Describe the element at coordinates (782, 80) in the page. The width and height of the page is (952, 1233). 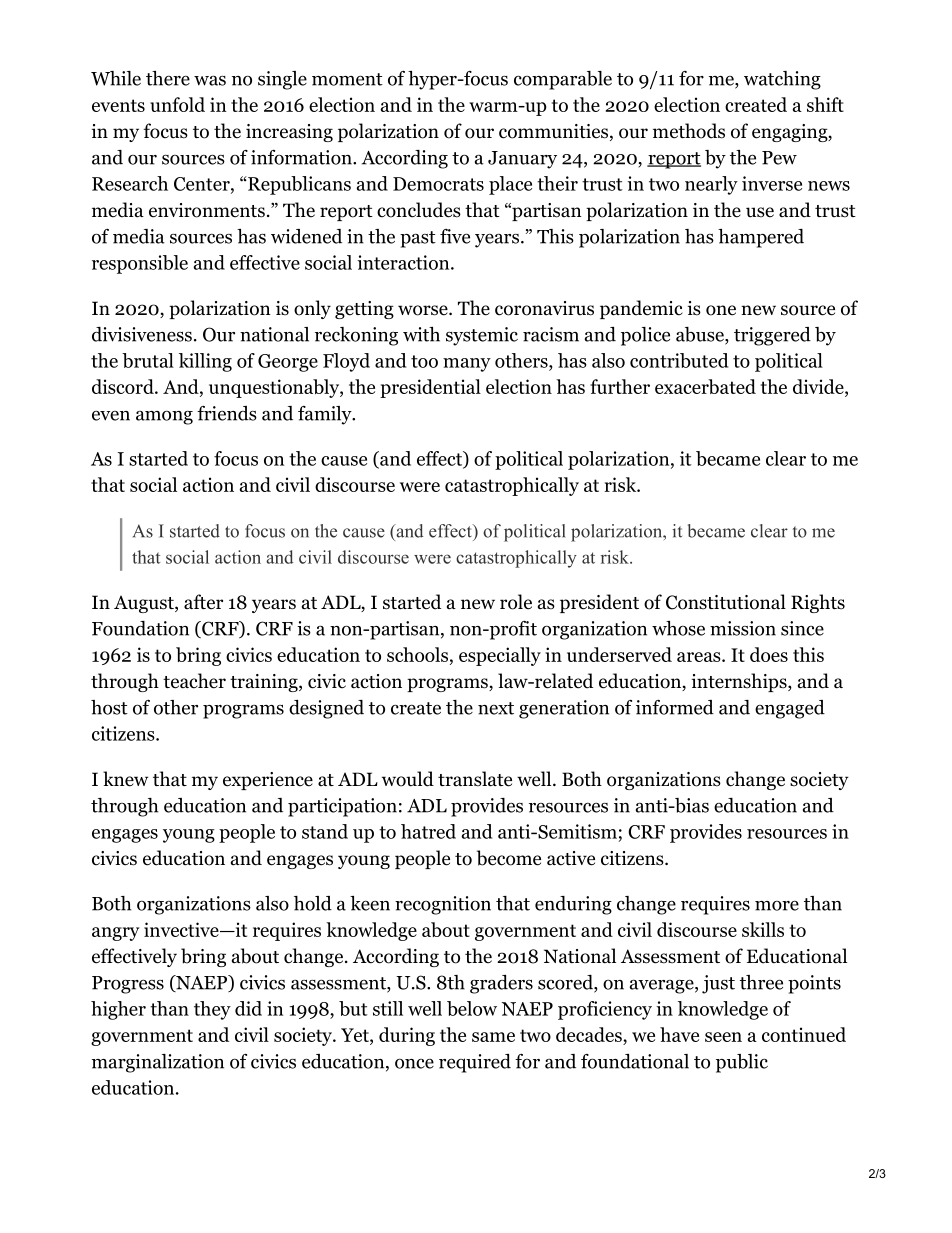
I see `watching` at that location.
